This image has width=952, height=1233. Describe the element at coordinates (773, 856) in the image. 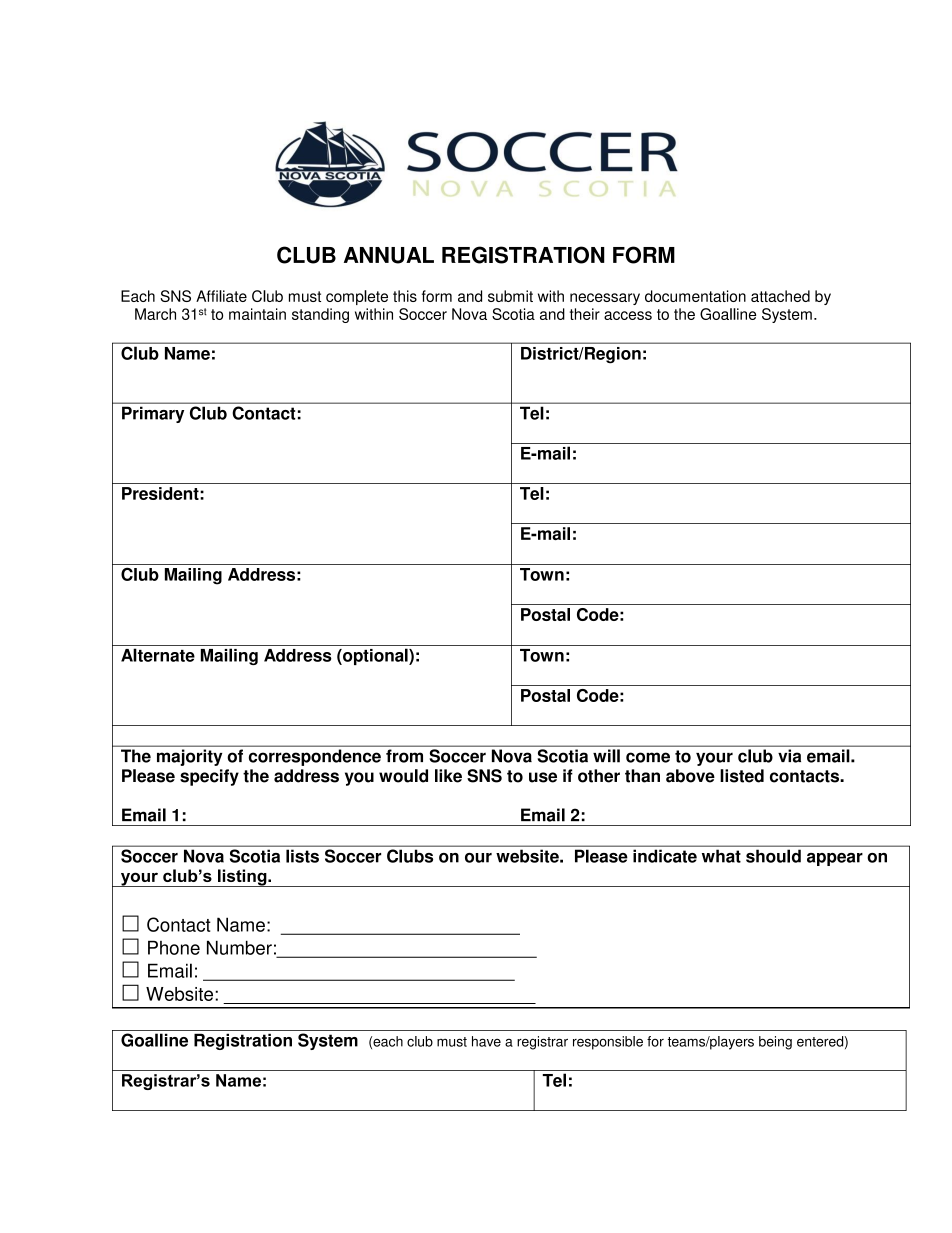

I see `should` at that location.
